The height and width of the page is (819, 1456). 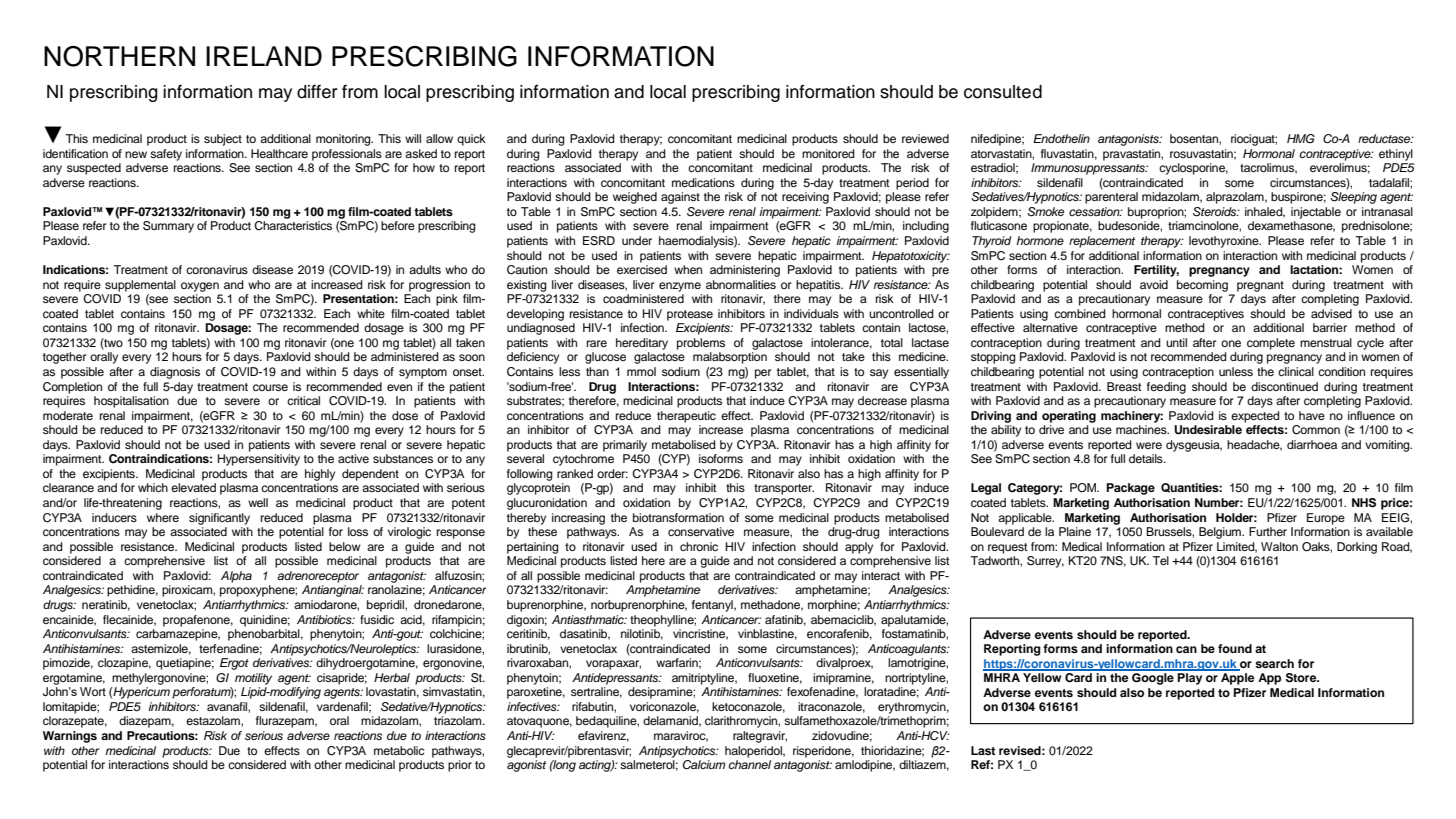 I want to click on search, so click(x=1274, y=663).
